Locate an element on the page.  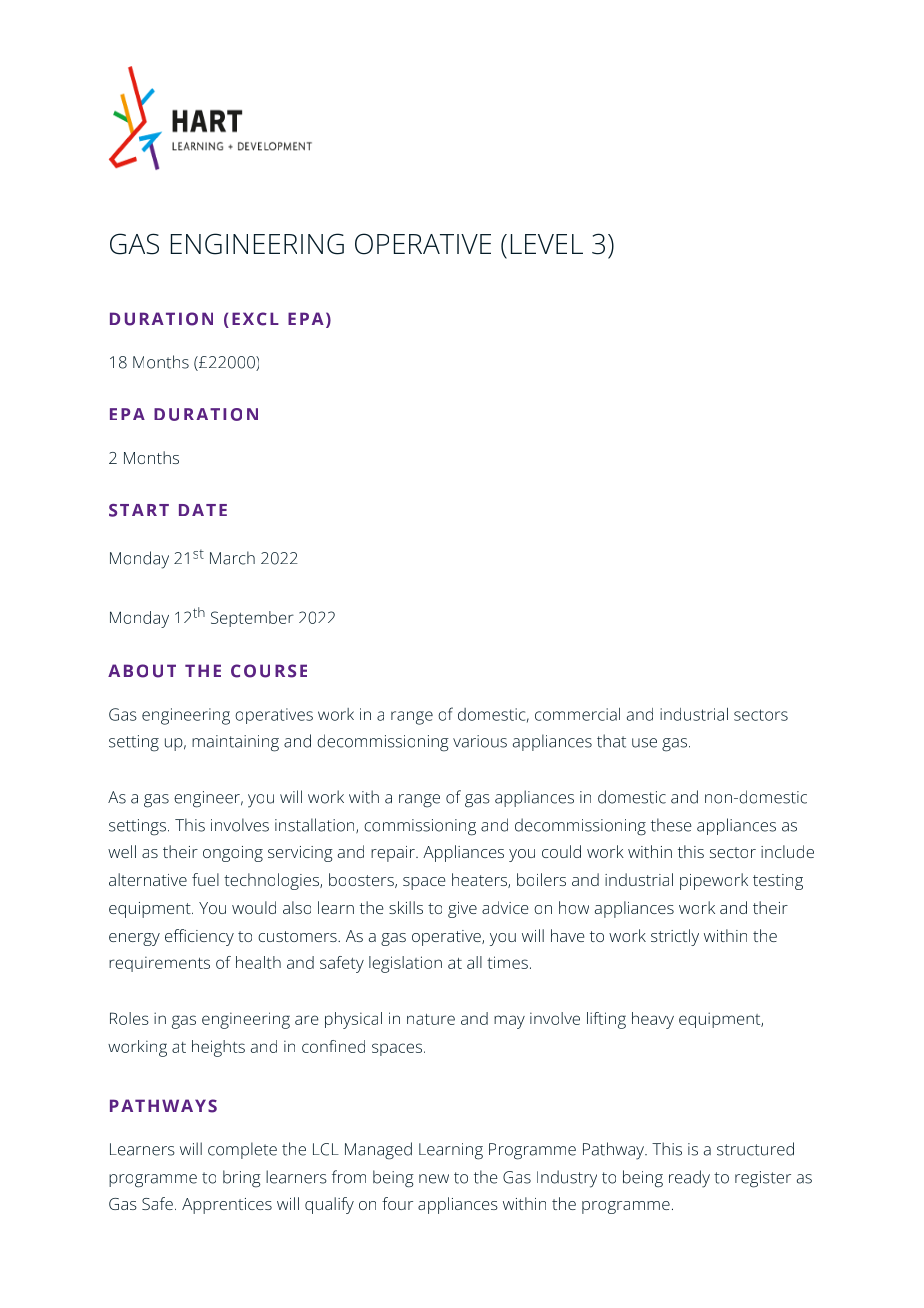
various is located at coordinates (480, 741).
